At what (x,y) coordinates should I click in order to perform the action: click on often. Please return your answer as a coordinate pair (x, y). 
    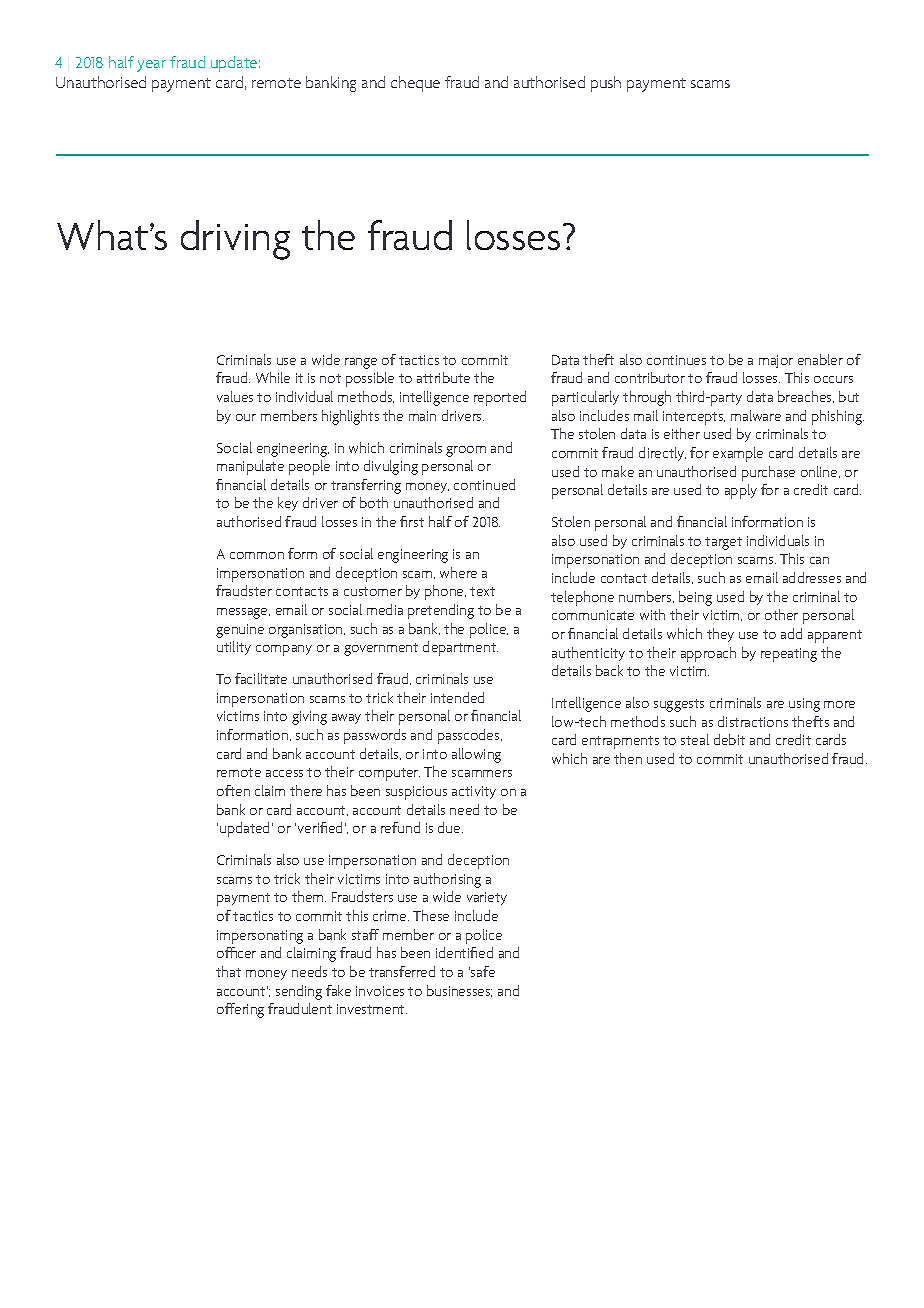
    Looking at the image, I should click on (233, 790).
